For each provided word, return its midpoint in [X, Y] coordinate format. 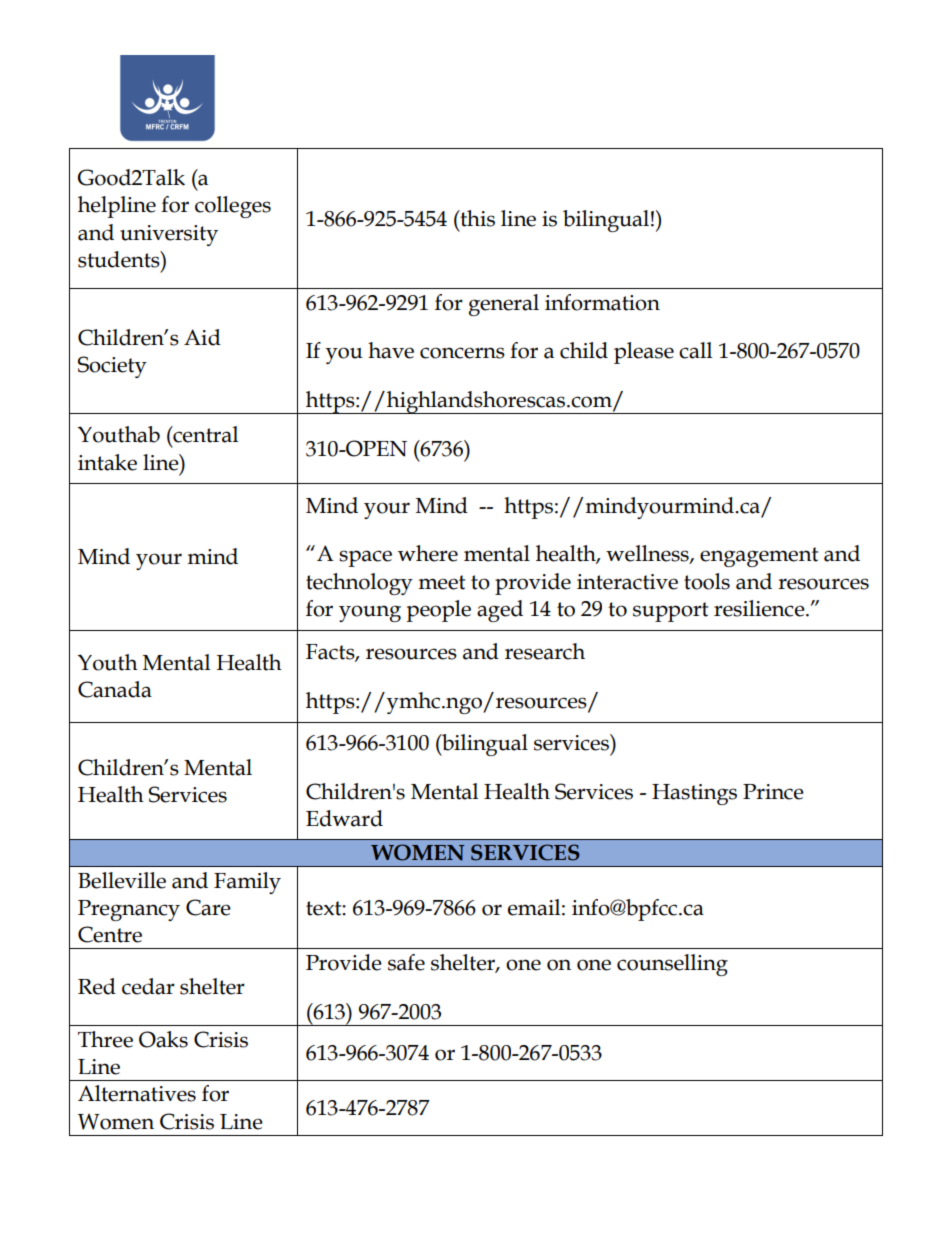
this [476, 218]
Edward [344, 818]
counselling [672, 965]
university [169, 235]
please [644, 353]
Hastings [694, 794]
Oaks [163, 1039]
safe [406, 962]
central [204, 434]
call [695, 350]
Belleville [122, 880]
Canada [115, 689]
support [670, 612]
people [438, 611]
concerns [462, 353]
